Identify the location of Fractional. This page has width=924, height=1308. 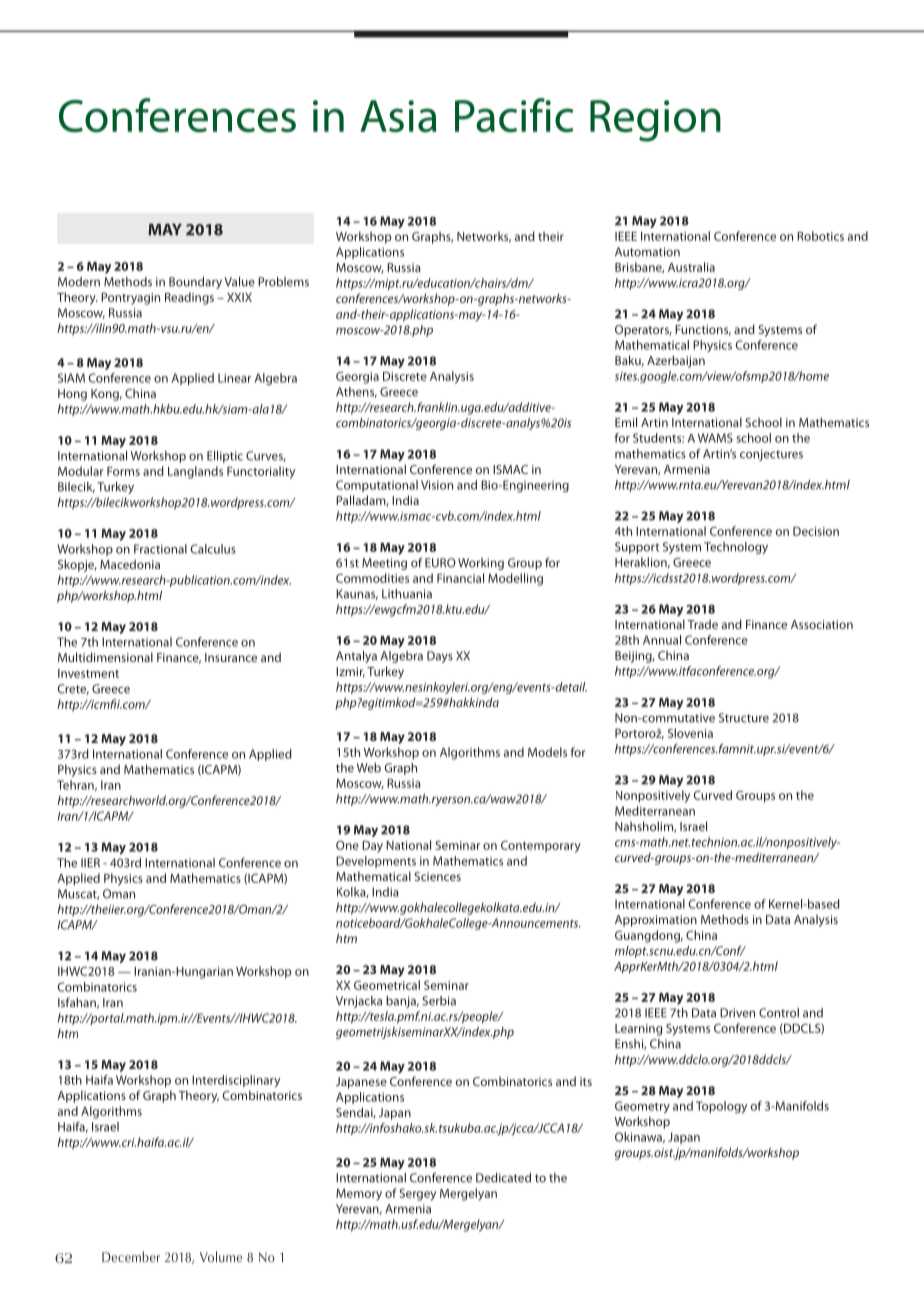
(160, 549).
